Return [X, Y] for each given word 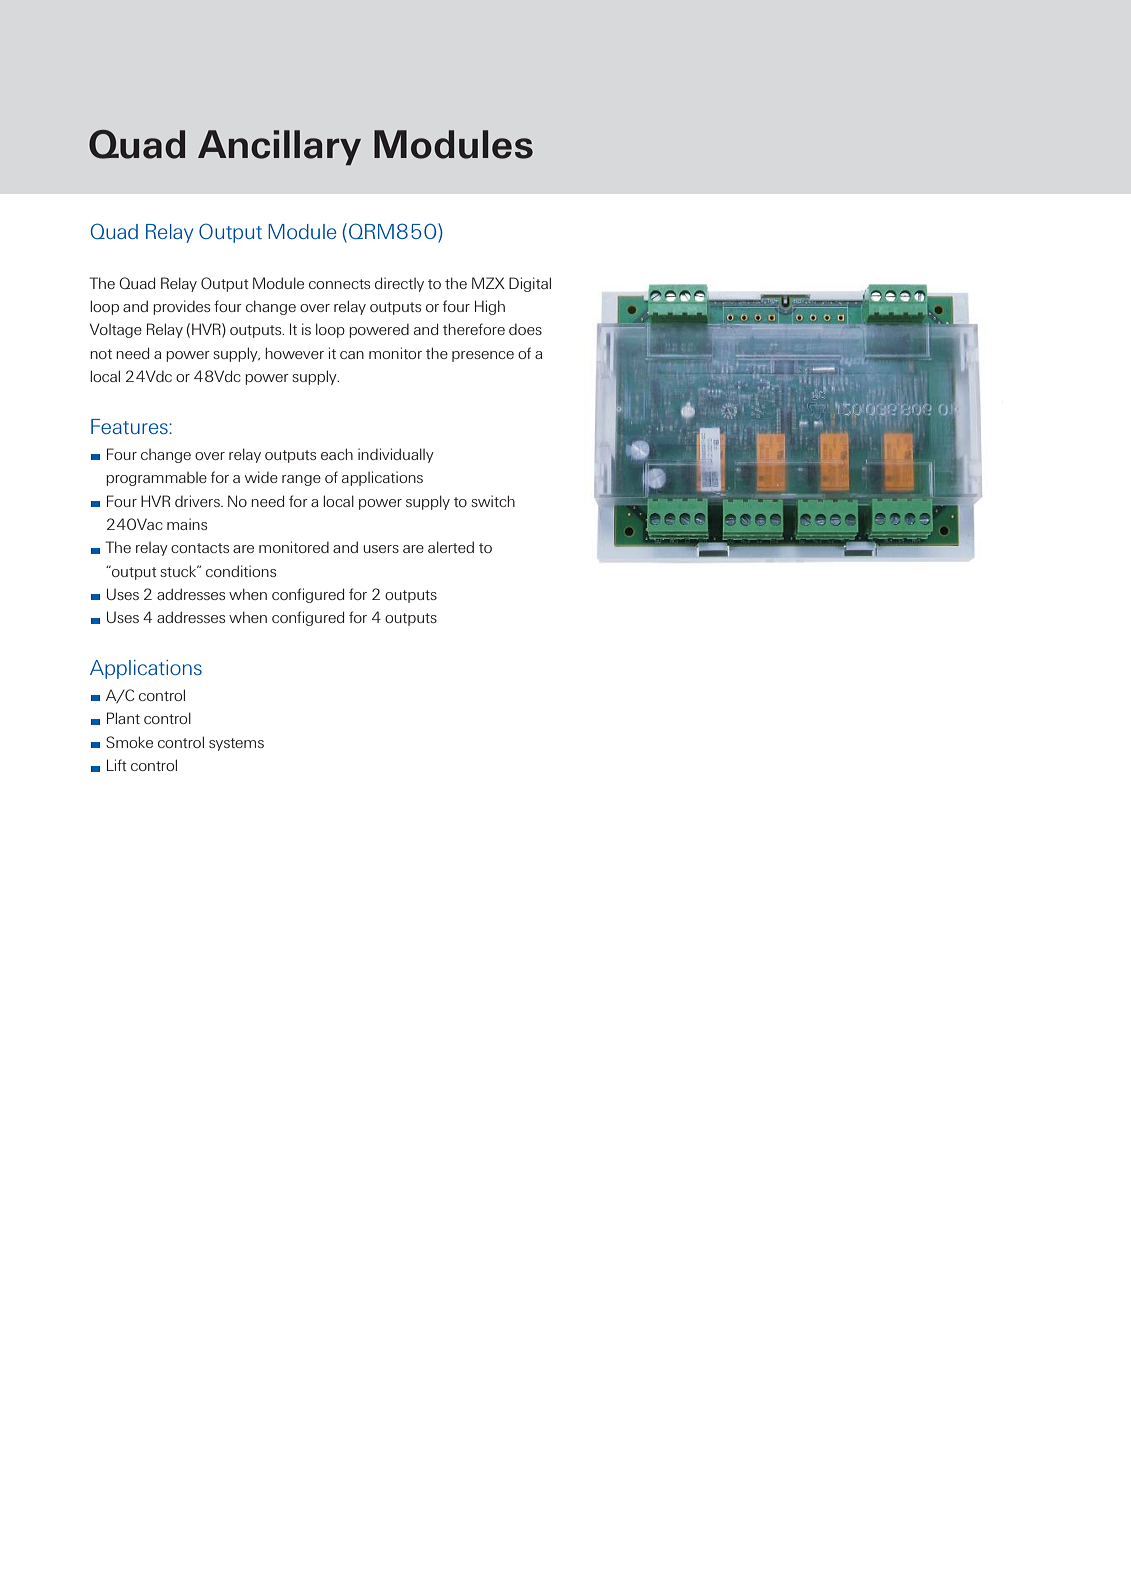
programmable [156, 479]
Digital [530, 284]
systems [236, 744]
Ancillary [279, 147]
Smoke [129, 742]
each [337, 454]
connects [339, 284]
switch [493, 501]
